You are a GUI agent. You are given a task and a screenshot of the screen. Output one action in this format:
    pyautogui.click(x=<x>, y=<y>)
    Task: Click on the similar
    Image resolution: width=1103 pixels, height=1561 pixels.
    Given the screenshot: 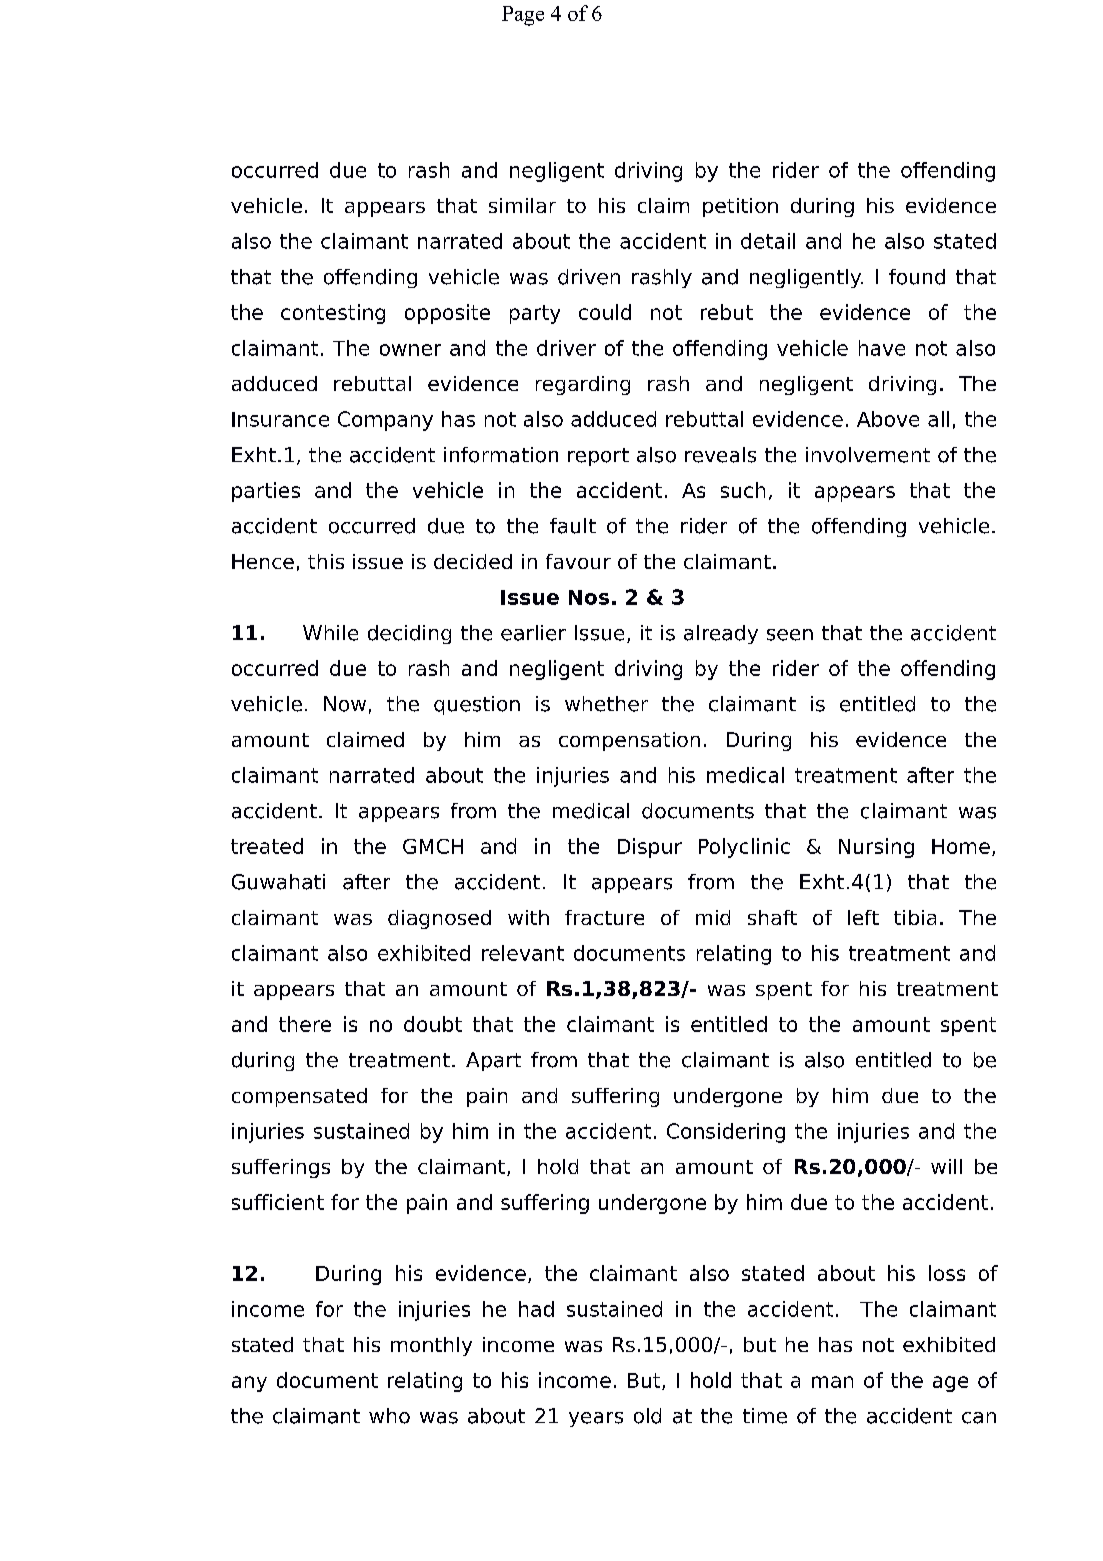 What is the action you would take?
    pyautogui.click(x=522, y=205)
